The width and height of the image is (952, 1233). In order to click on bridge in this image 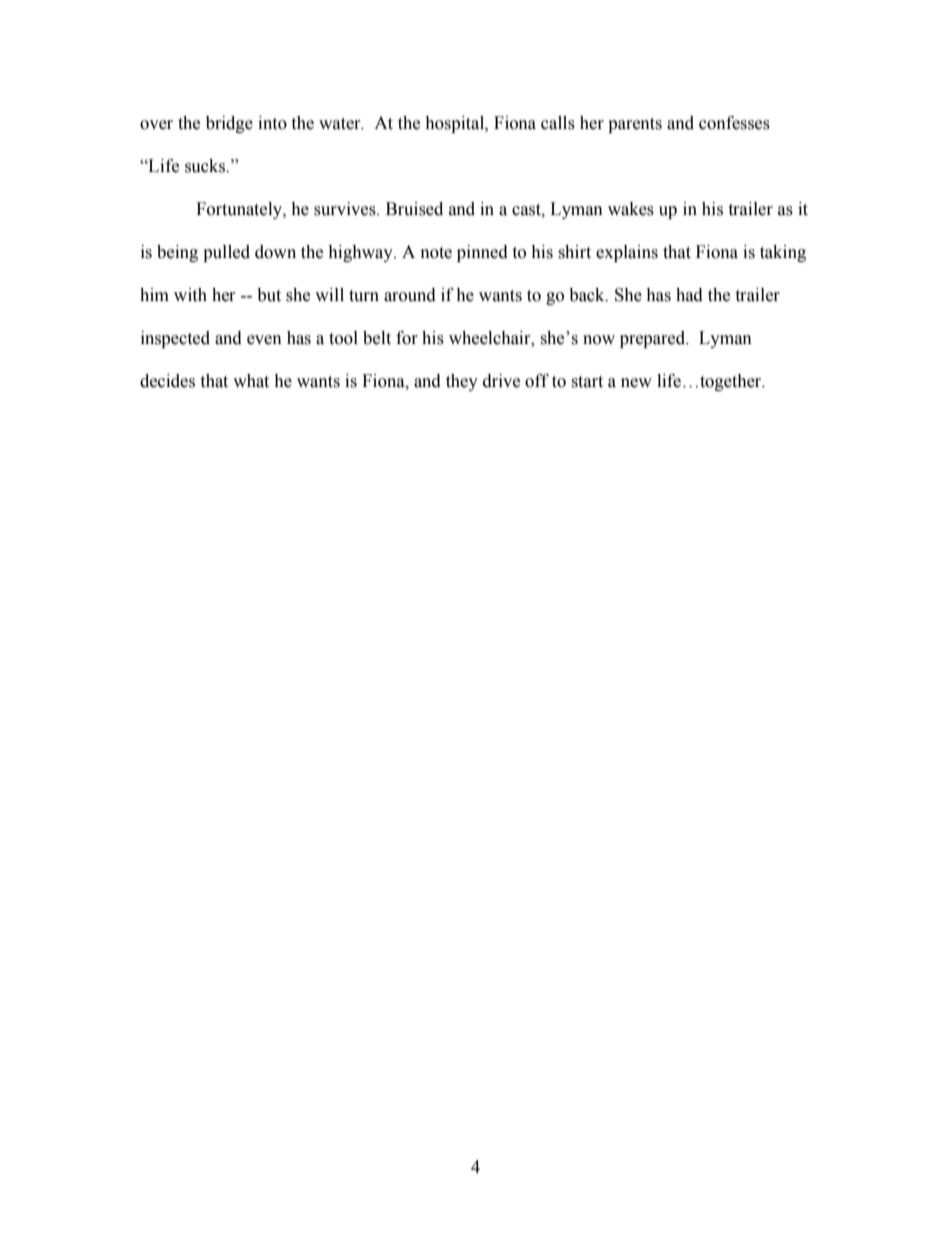, I will do `click(229, 124)`.
